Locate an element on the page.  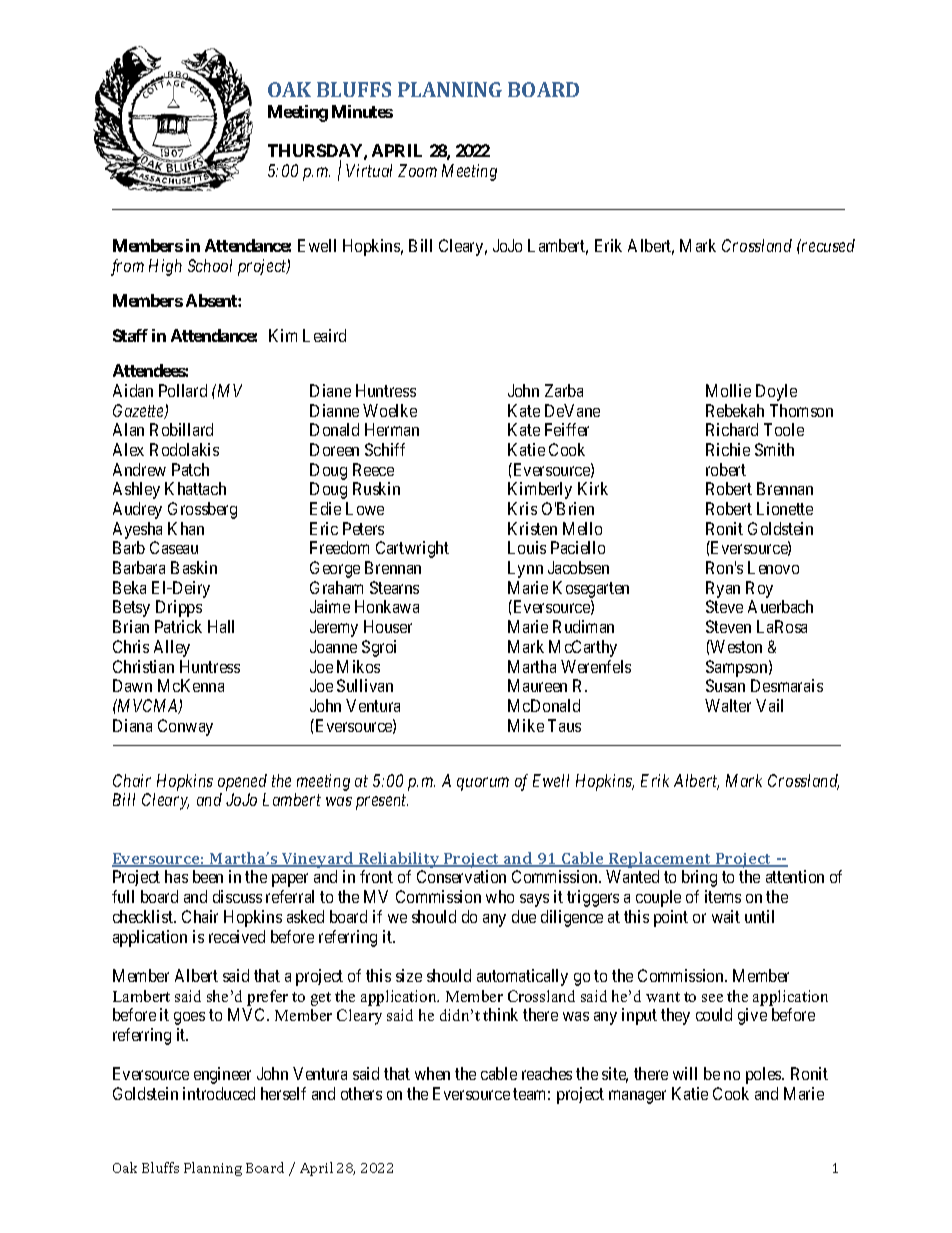
Zoom is located at coordinates (417, 170).
